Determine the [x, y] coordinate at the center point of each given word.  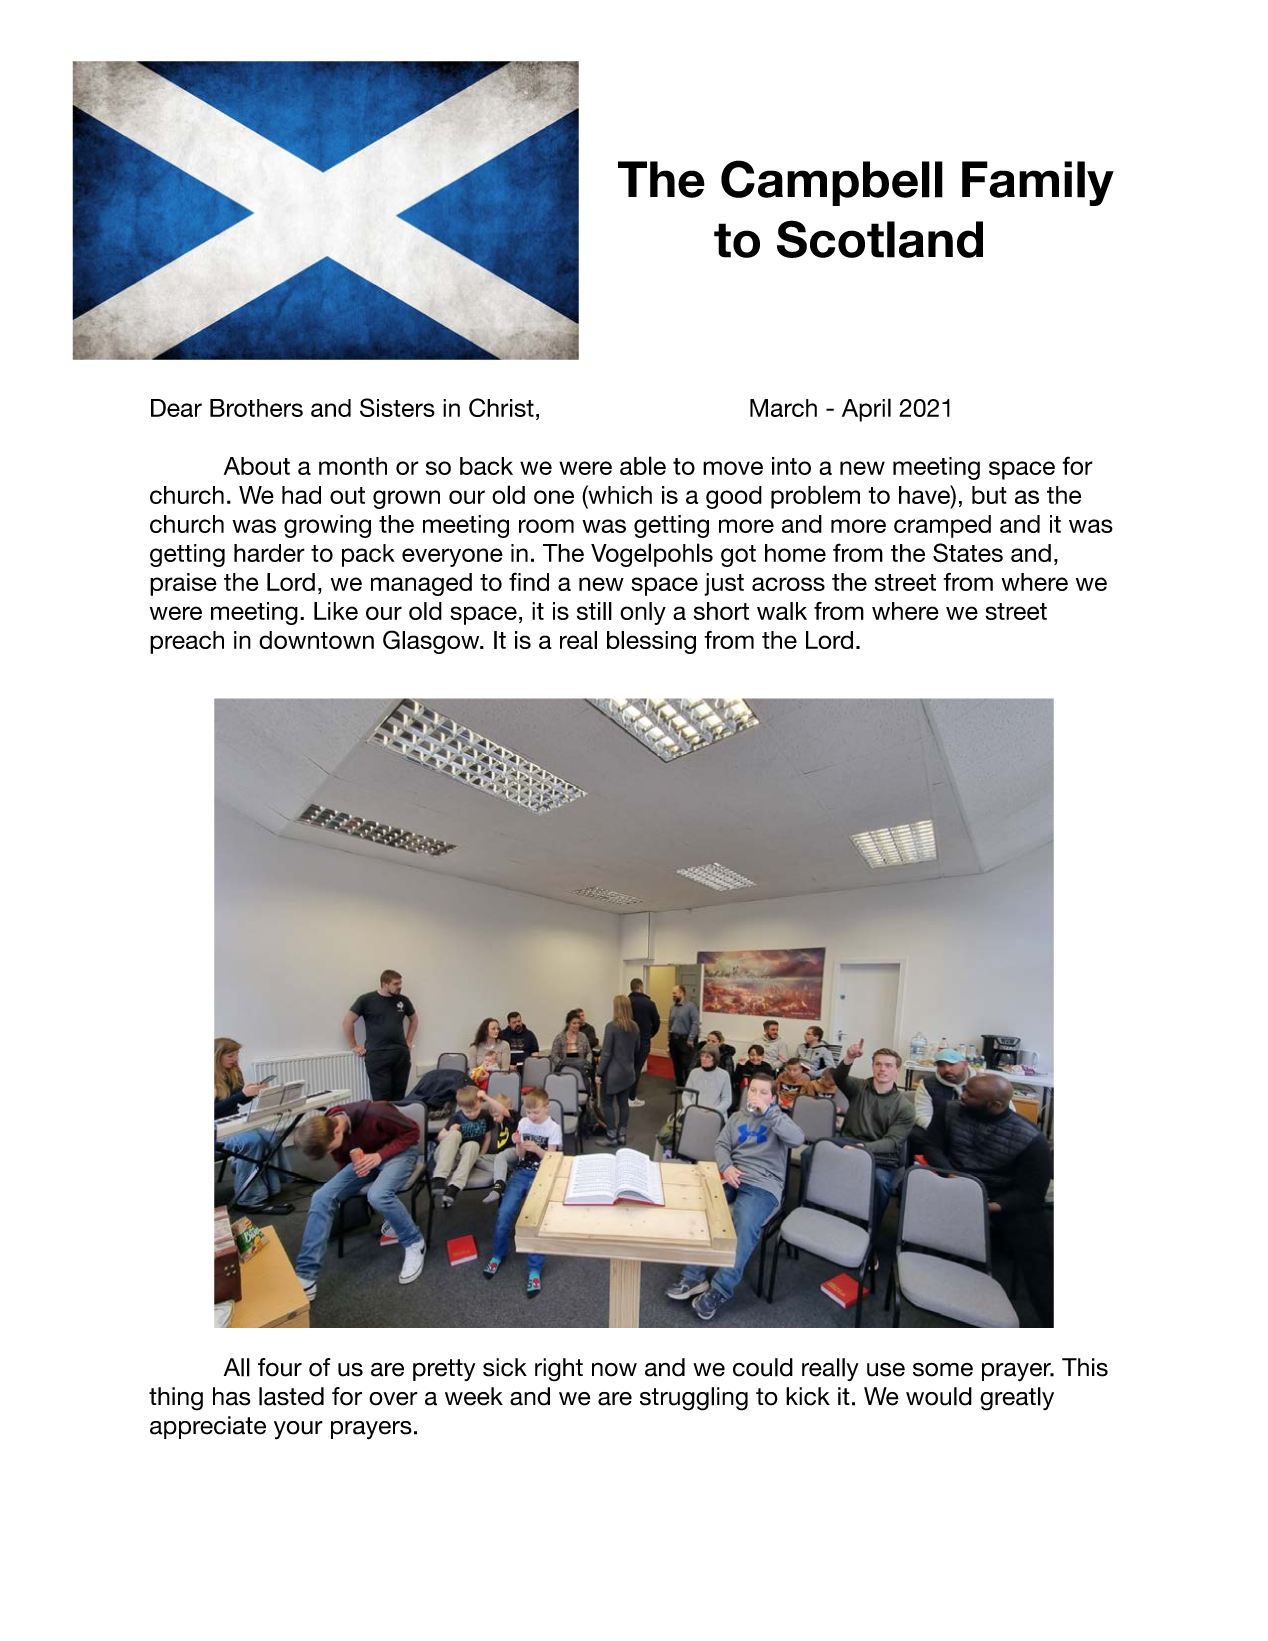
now [614, 1369]
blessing [651, 642]
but [989, 495]
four [280, 1367]
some [943, 1369]
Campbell [832, 183]
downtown [316, 640]
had [301, 495]
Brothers [256, 408]
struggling [694, 1399]
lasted [291, 1396]
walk [782, 611]
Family [1038, 183]
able [643, 465]
